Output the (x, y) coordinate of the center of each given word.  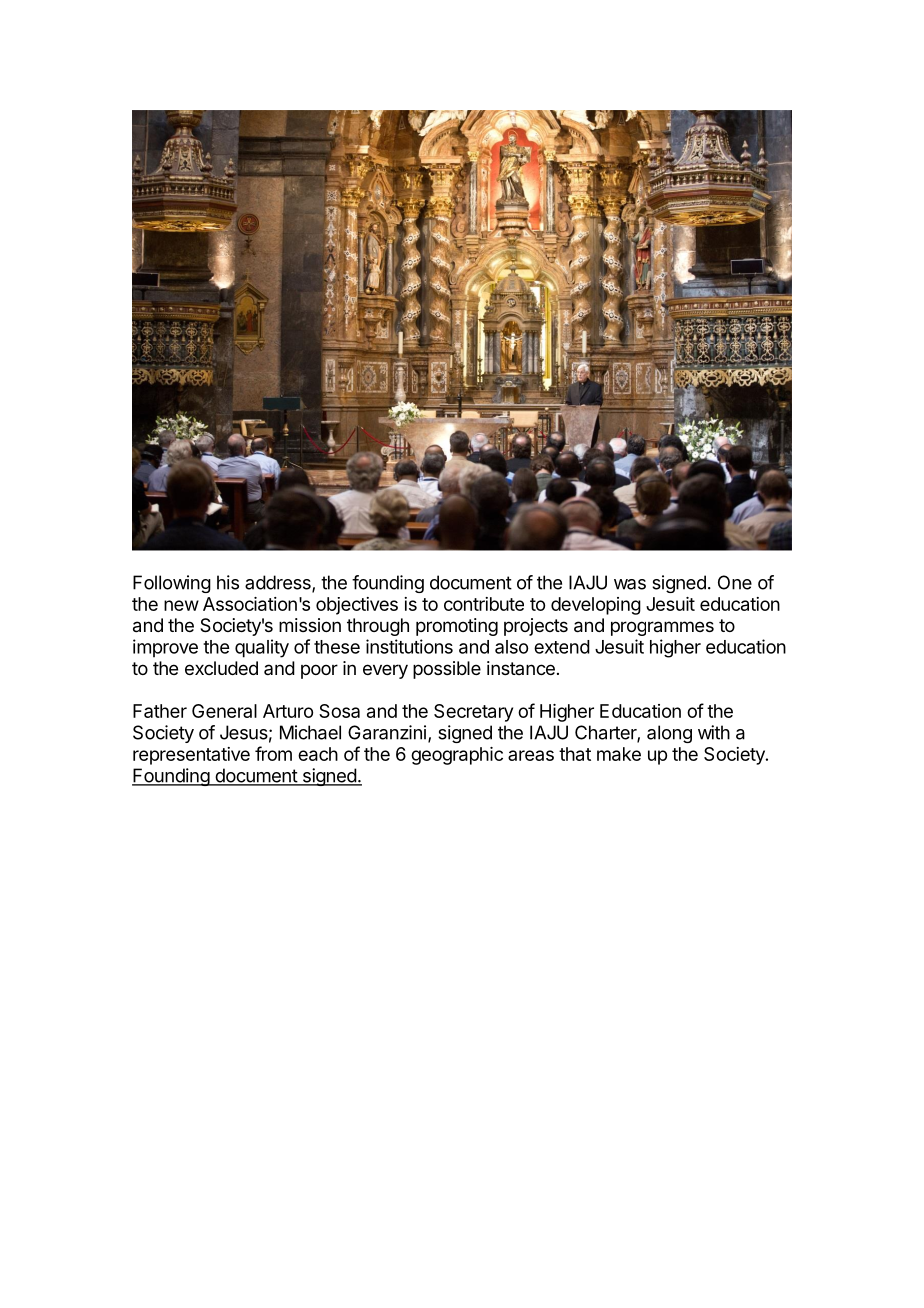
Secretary (473, 713)
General (224, 711)
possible (447, 670)
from (273, 753)
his (228, 582)
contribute (484, 604)
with (714, 732)
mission (310, 625)
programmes (662, 628)
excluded (221, 668)
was (630, 584)
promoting (457, 627)
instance (521, 668)
